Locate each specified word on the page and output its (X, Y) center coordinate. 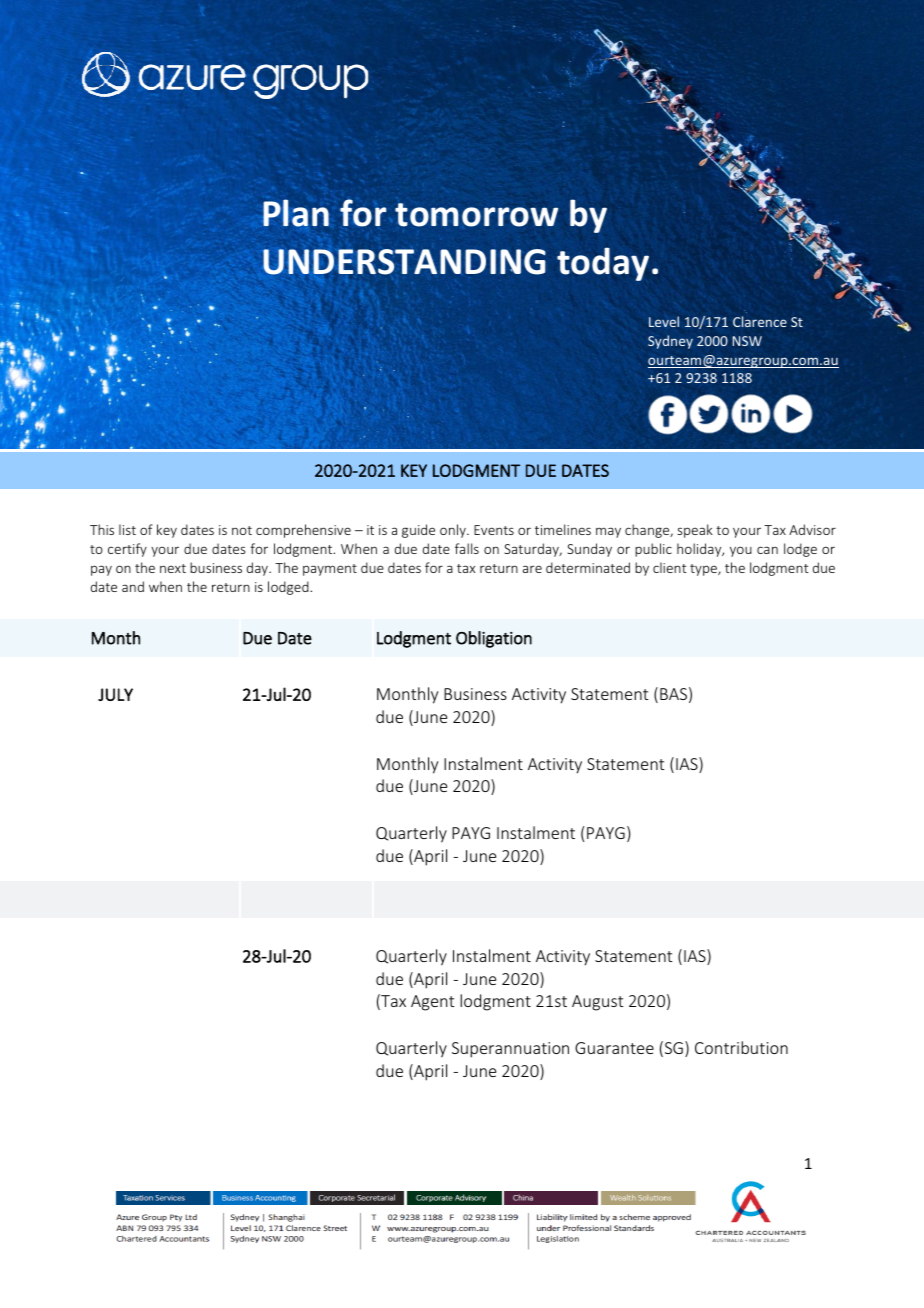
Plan (296, 213)
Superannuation (510, 1050)
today (603, 264)
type (704, 570)
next (173, 568)
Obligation (494, 639)
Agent (432, 1003)
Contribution (741, 1047)
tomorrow (476, 215)
